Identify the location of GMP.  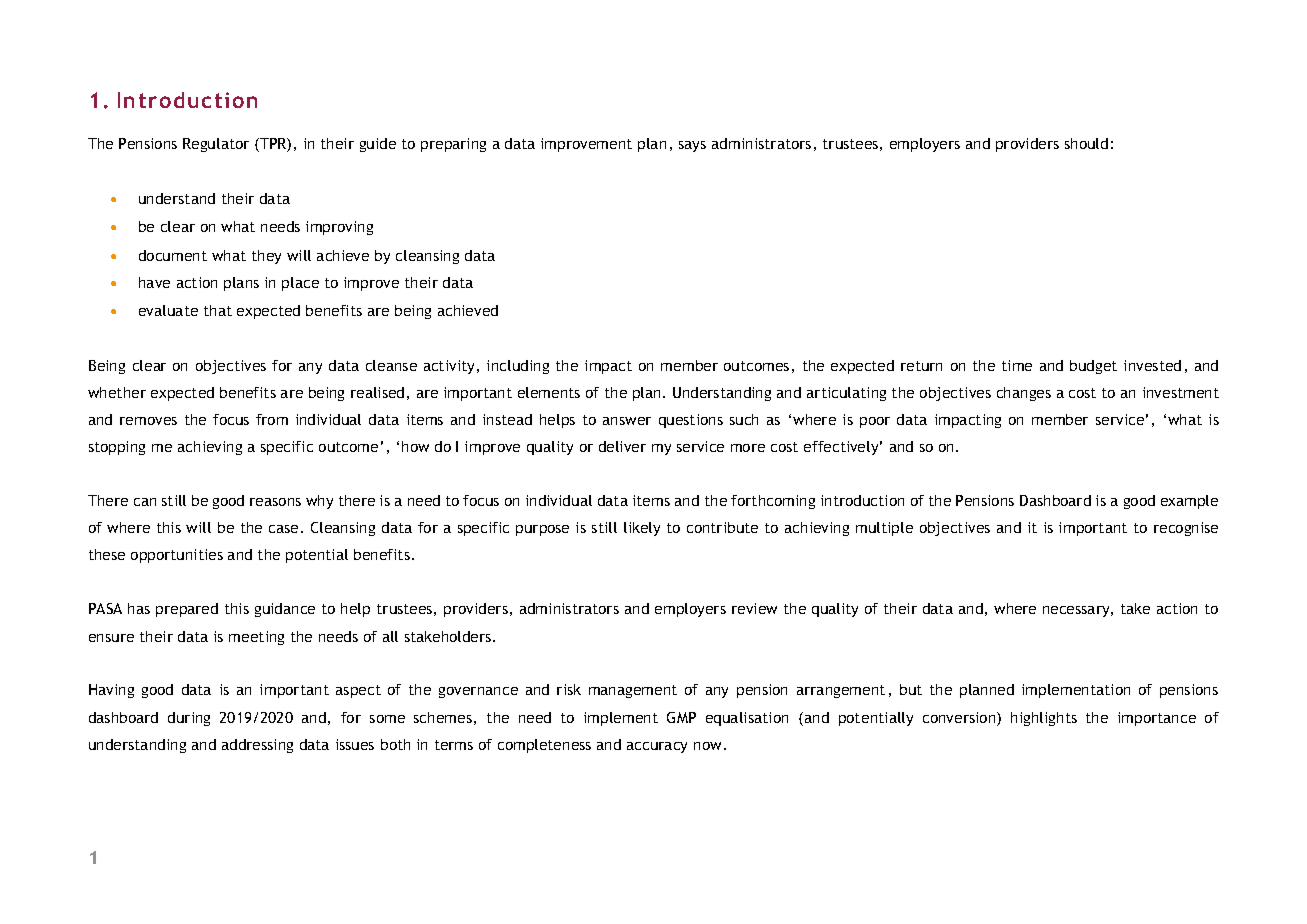
(681, 717).
